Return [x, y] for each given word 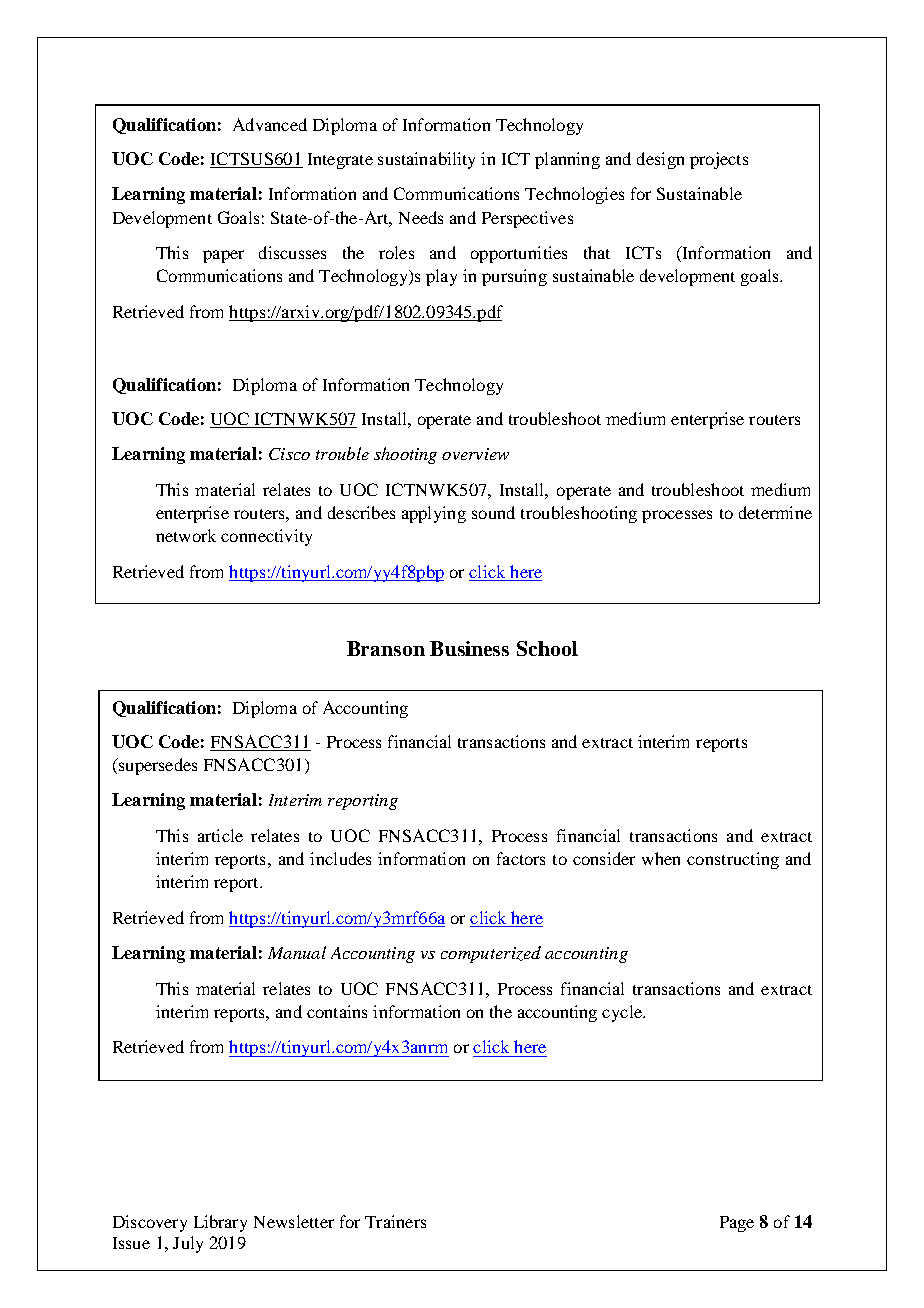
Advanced [270, 124]
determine [775, 512]
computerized [491, 954]
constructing [733, 860]
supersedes [156, 766]
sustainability [426, 160]
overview [475, 454]
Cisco [289, 454]
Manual [297, 952]
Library [220, 1223]
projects [719, 160]
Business [469, 648]
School [547, 648]
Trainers [395, 1221]
